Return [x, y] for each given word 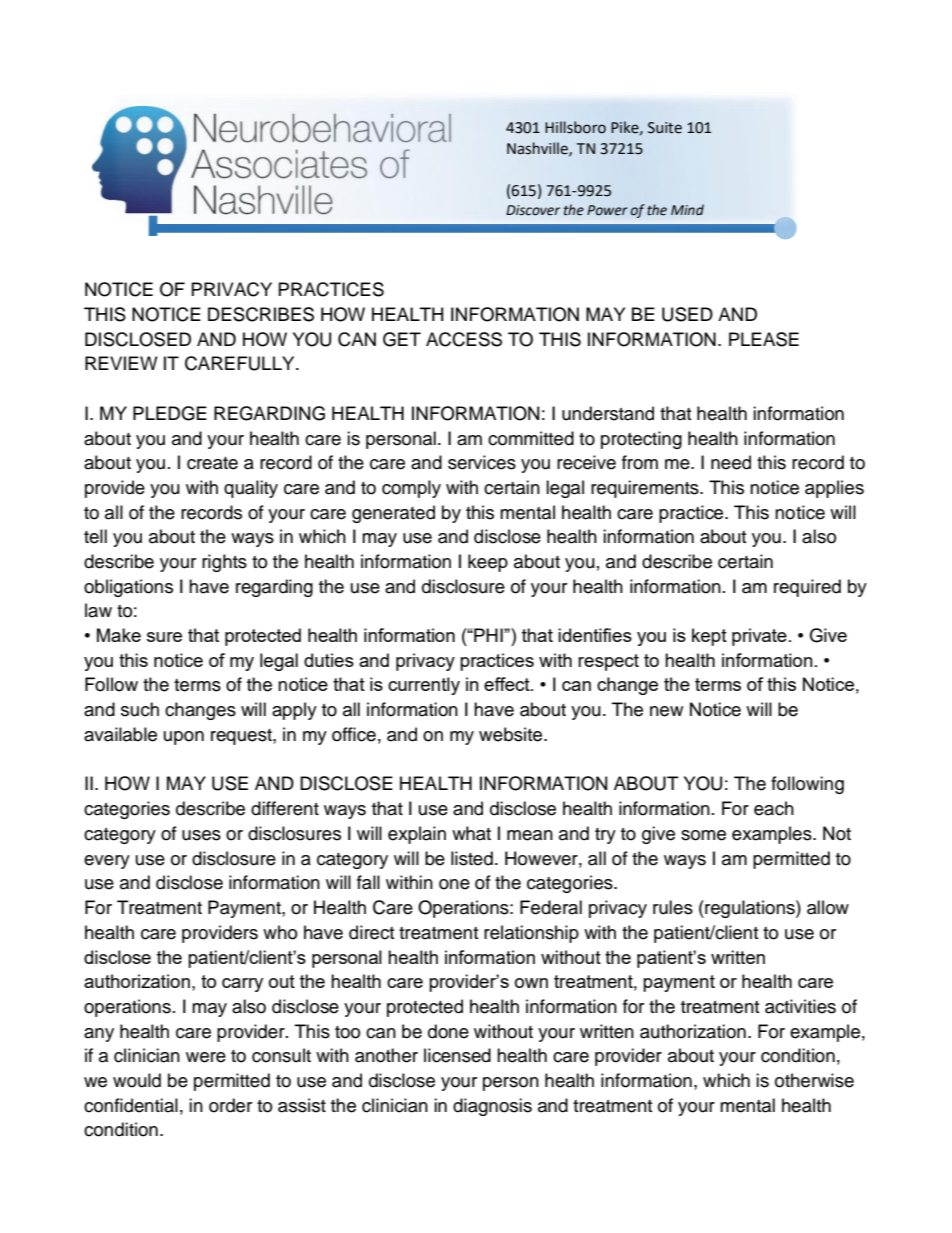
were [206, 1057]
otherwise [814, 1080]
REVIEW [121, 363]
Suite [665, 128]
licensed [457, 1055]
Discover [533, 210]
